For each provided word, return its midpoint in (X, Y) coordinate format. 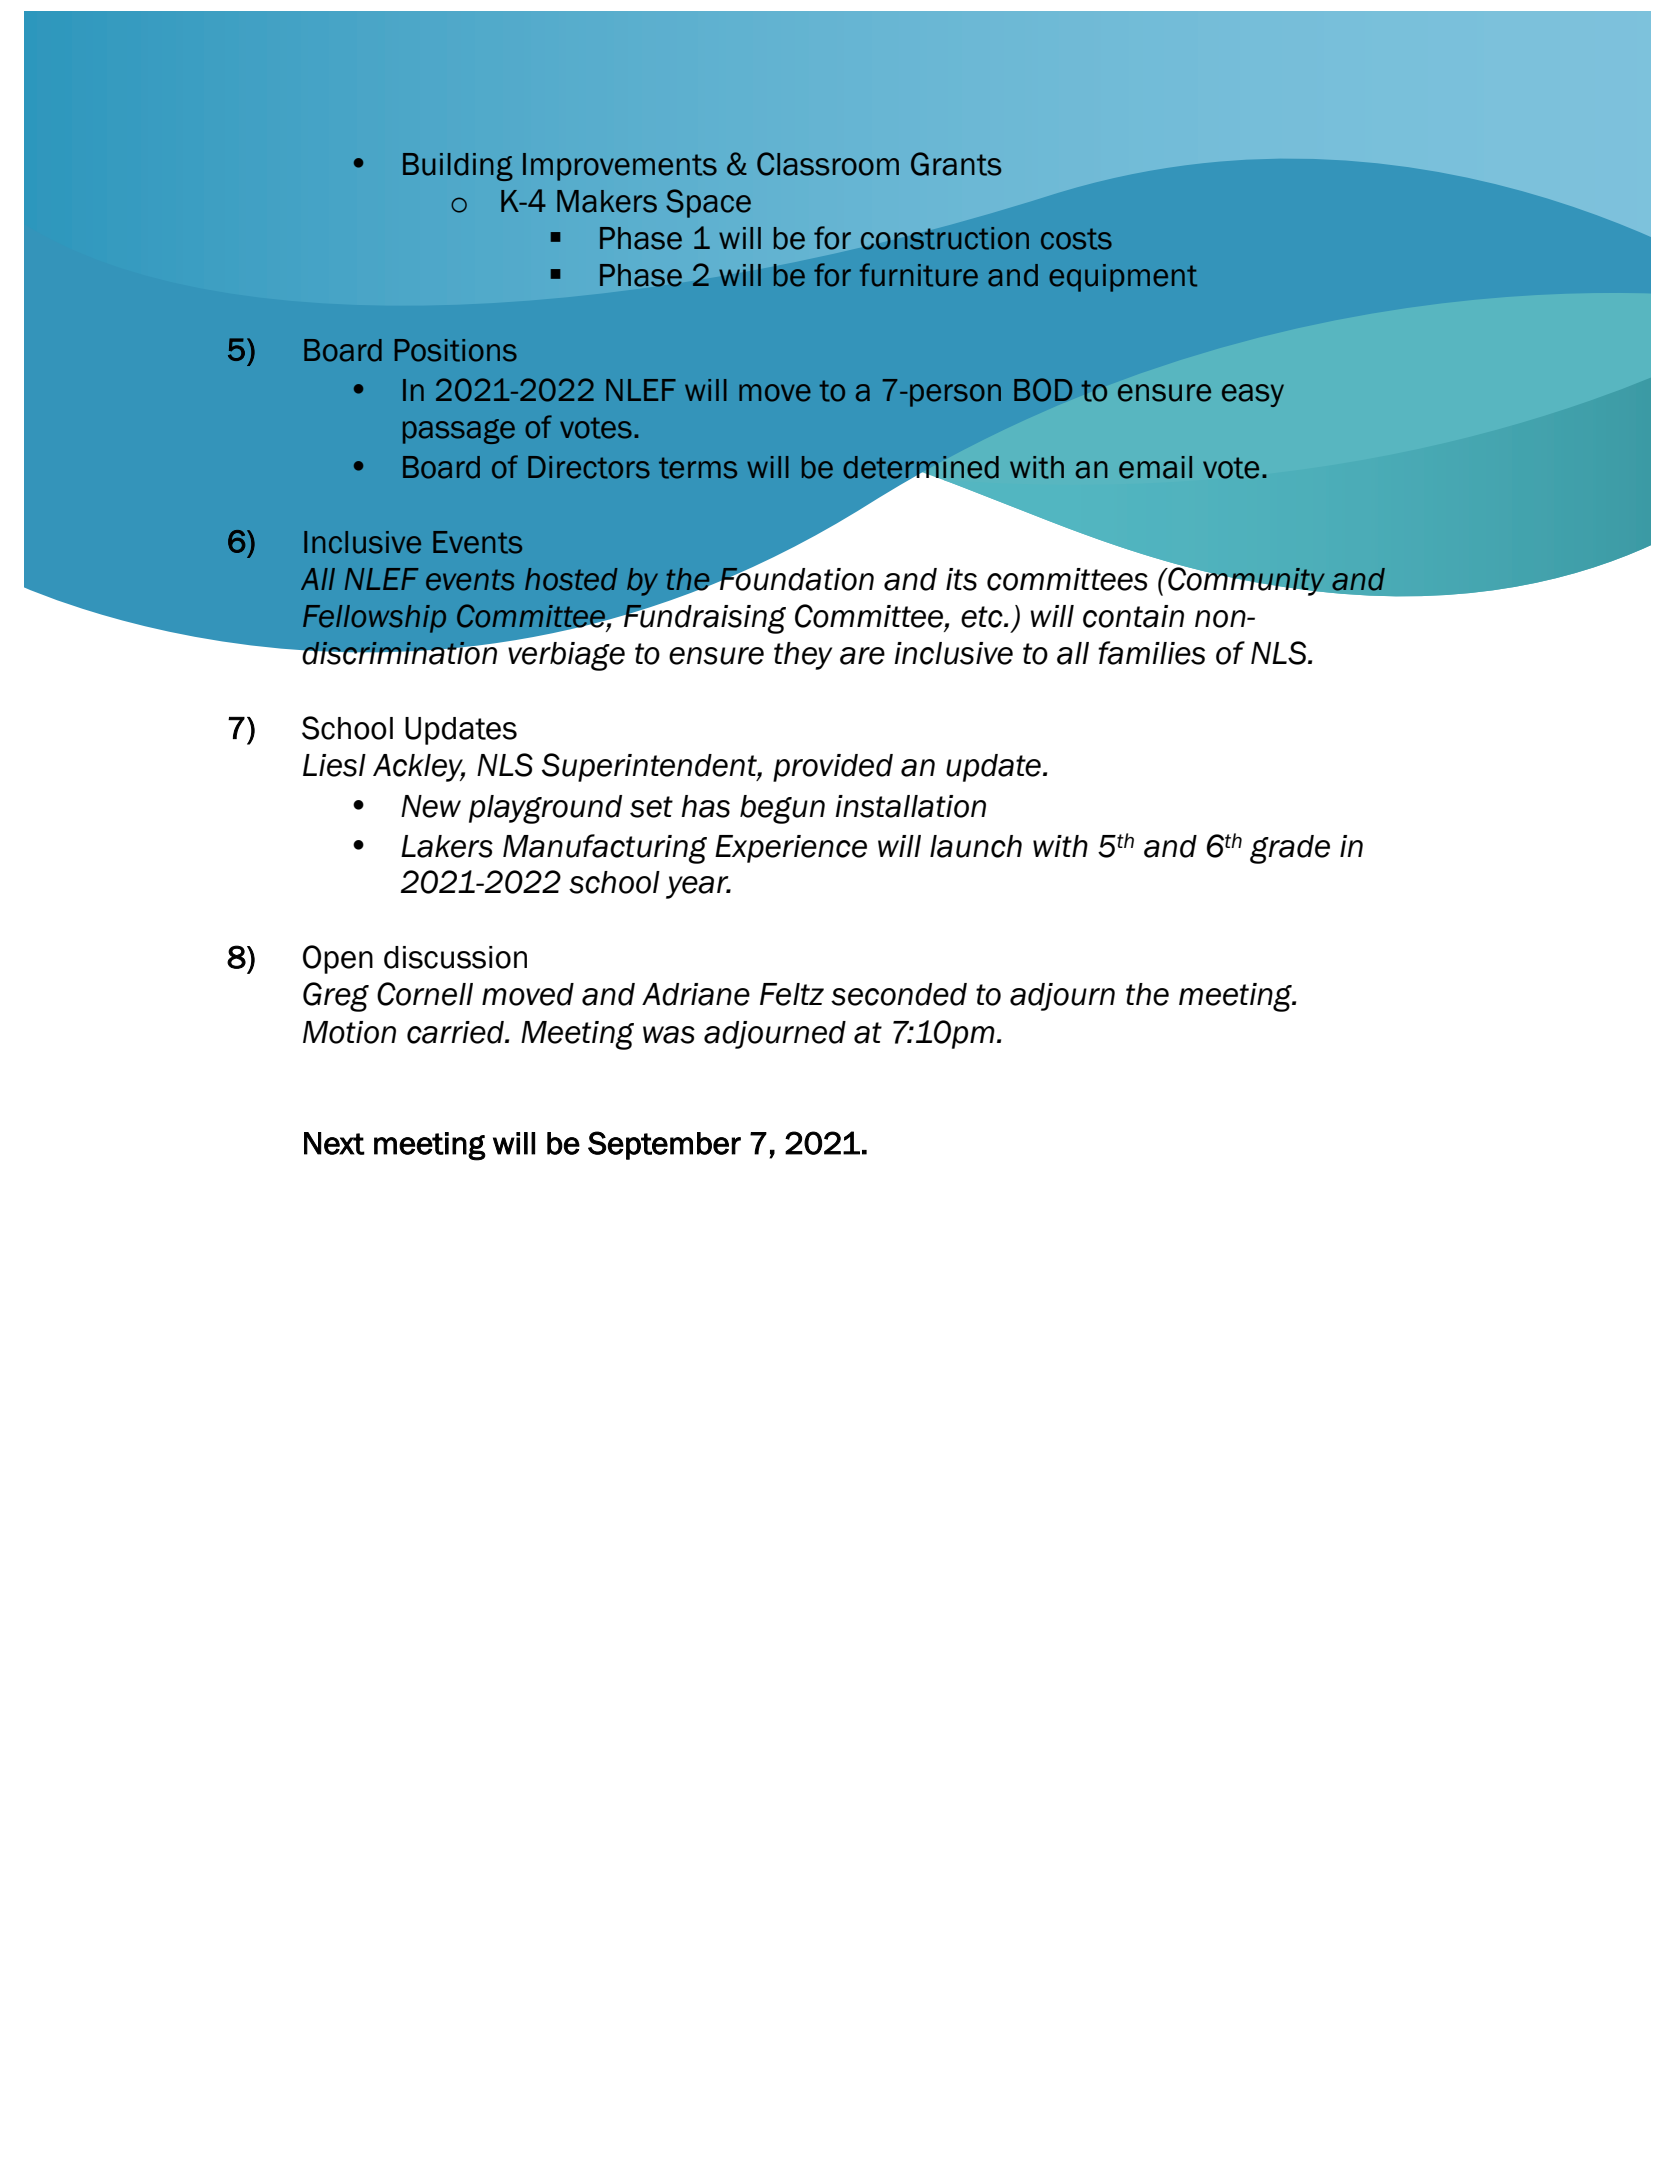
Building (458, 167)
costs (1076, 239)
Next (334, 1143)
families (1151, 653)
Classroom (828, 164)
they (803, 656)
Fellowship (374, 619)
